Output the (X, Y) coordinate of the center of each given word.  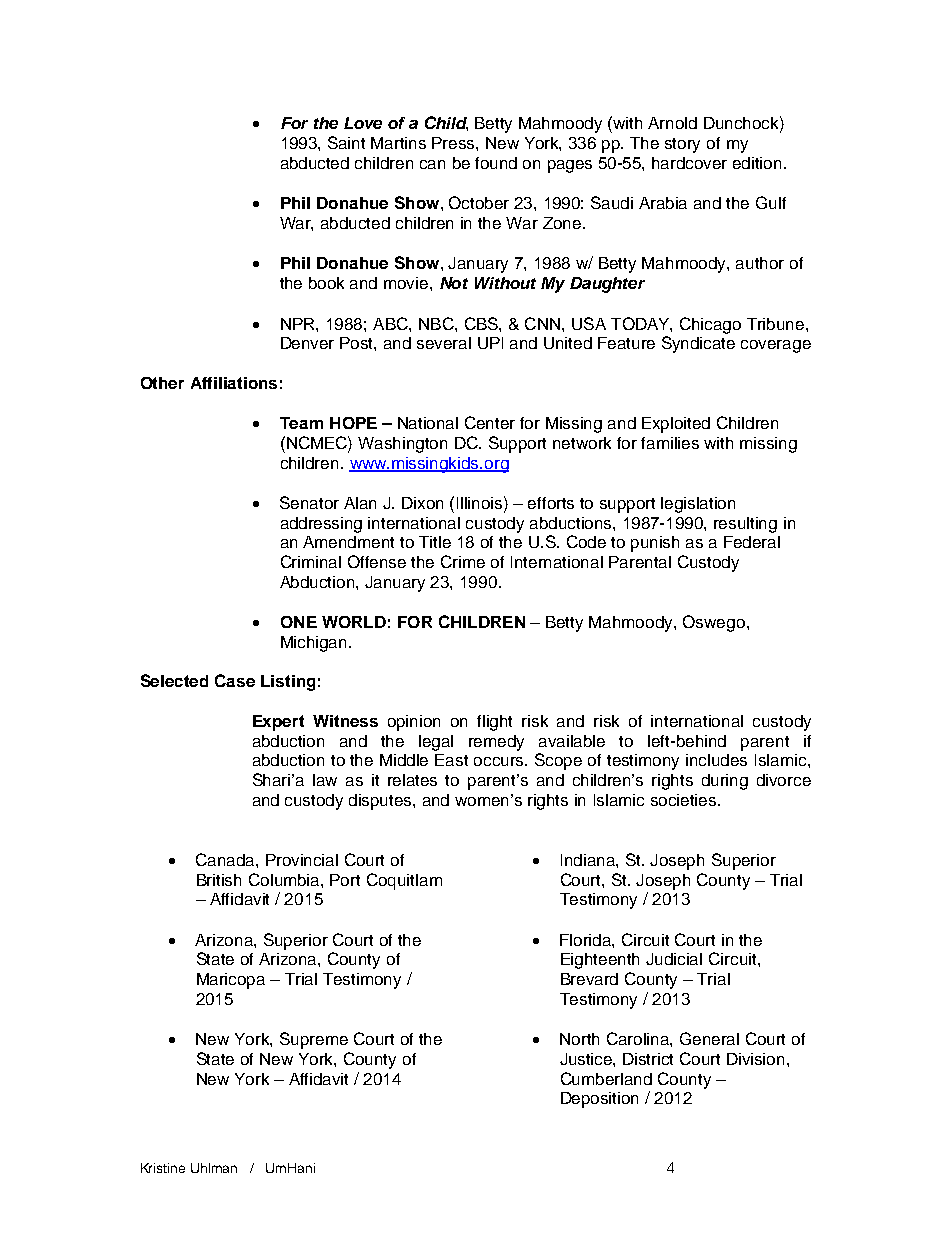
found (496, 163)
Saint (346, 142)
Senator (309, 502)
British (219, 880)
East (451, 760)
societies (685, 800)
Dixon (422, 503)
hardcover (689, 163)
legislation (698, 505)
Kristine (163, 1168)
